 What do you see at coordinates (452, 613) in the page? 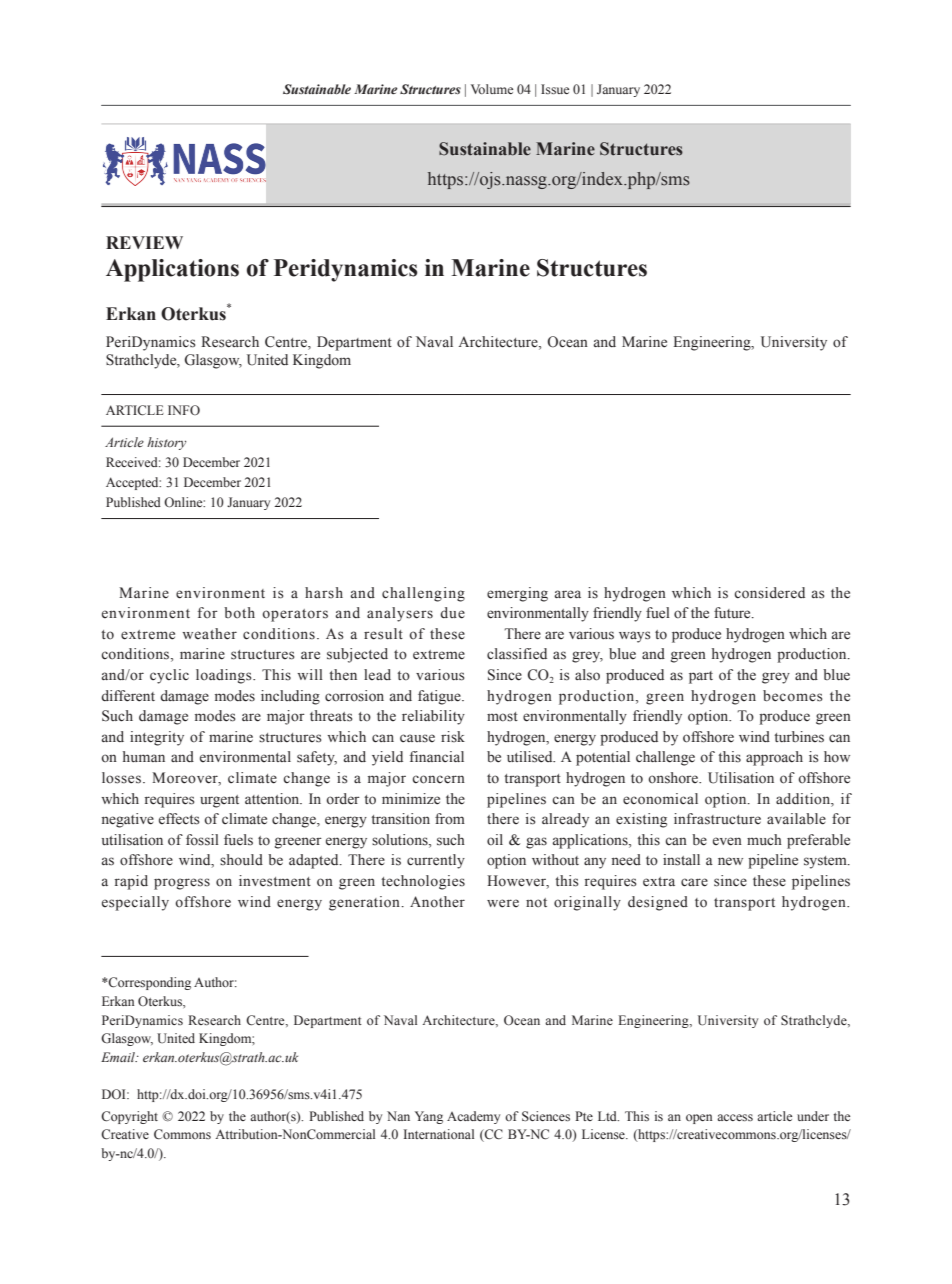
I see `due` at bounding box center [452, 613].
